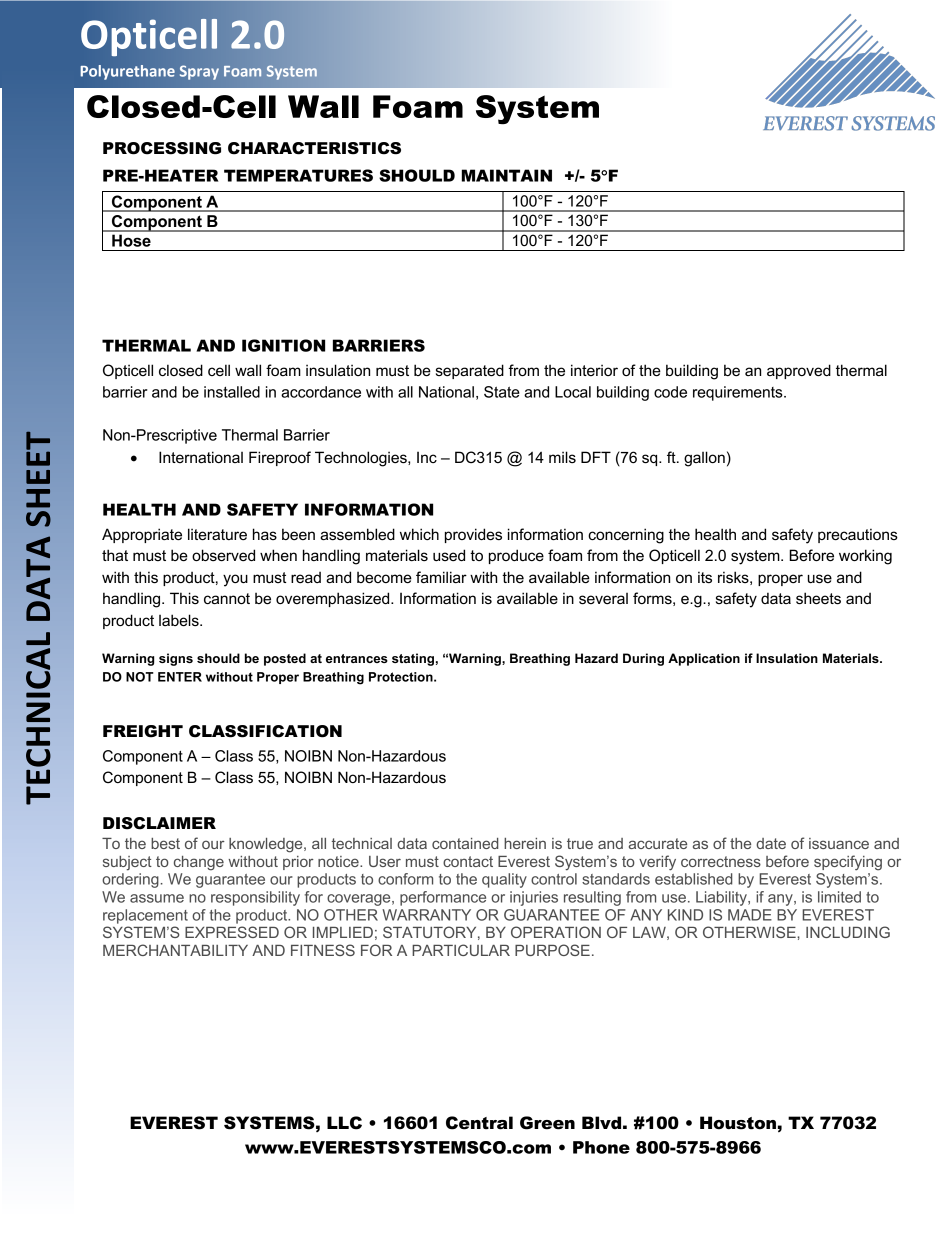 This screenshot has width=952, height=1233. I want to click on MAINTAIN, so click(507, 175).
